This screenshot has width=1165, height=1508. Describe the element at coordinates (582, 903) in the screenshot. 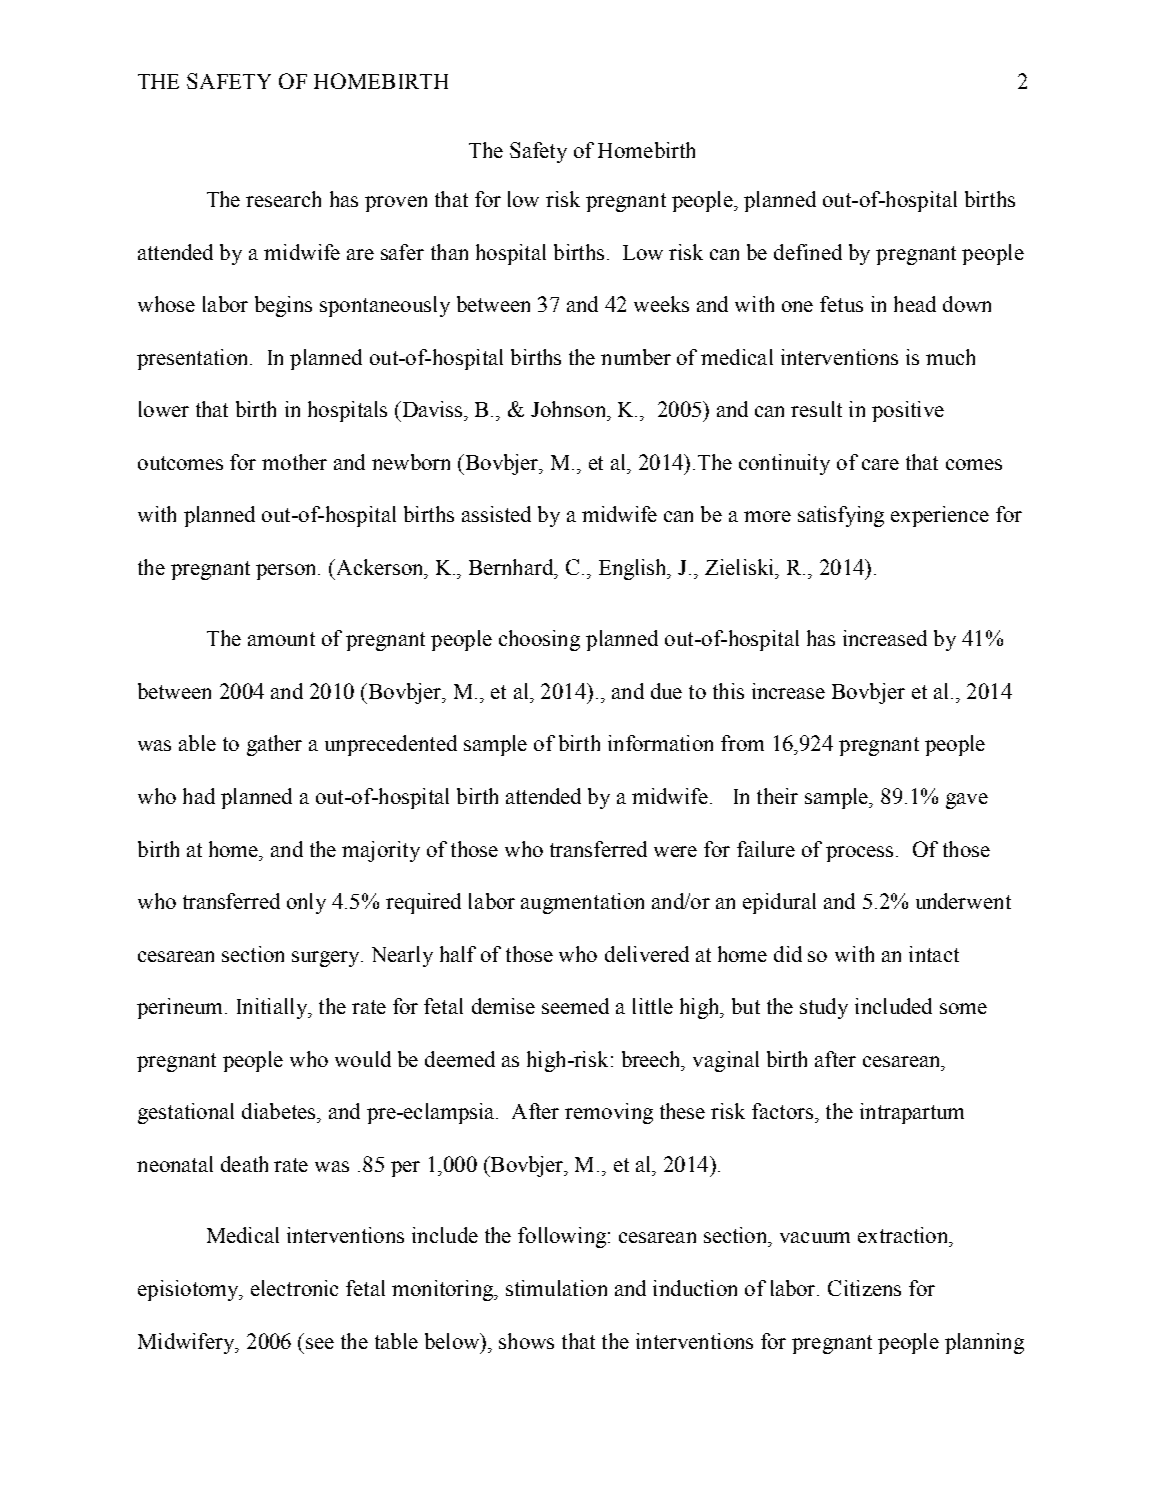

I see `augmentation` at that location.
